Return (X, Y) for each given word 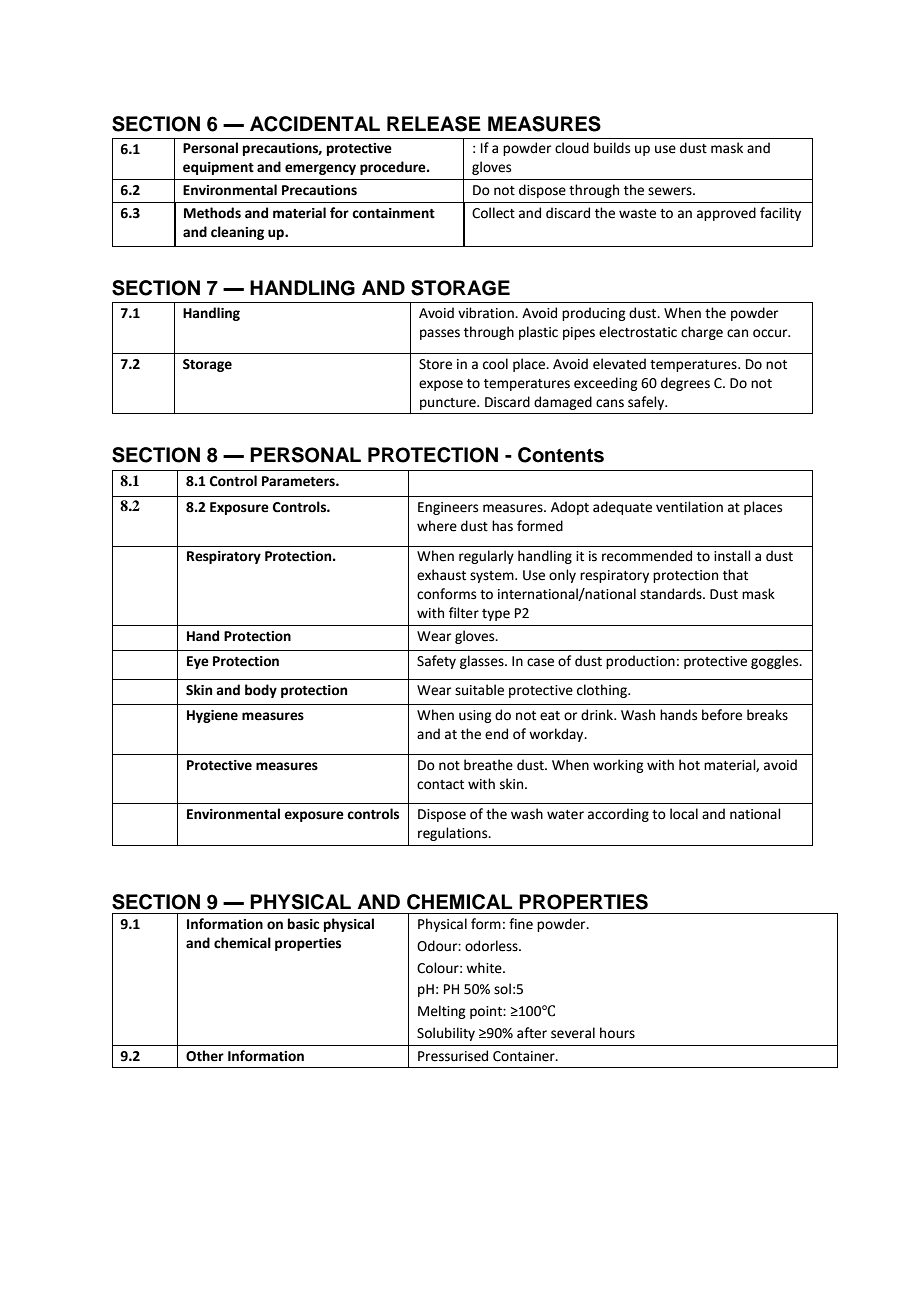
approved (726, 214)
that (735, 575)
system (493, 577)
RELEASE (434, 124)
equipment (218, 168)
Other (205, 1056)
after (532, 1033)
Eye (198, 662)
